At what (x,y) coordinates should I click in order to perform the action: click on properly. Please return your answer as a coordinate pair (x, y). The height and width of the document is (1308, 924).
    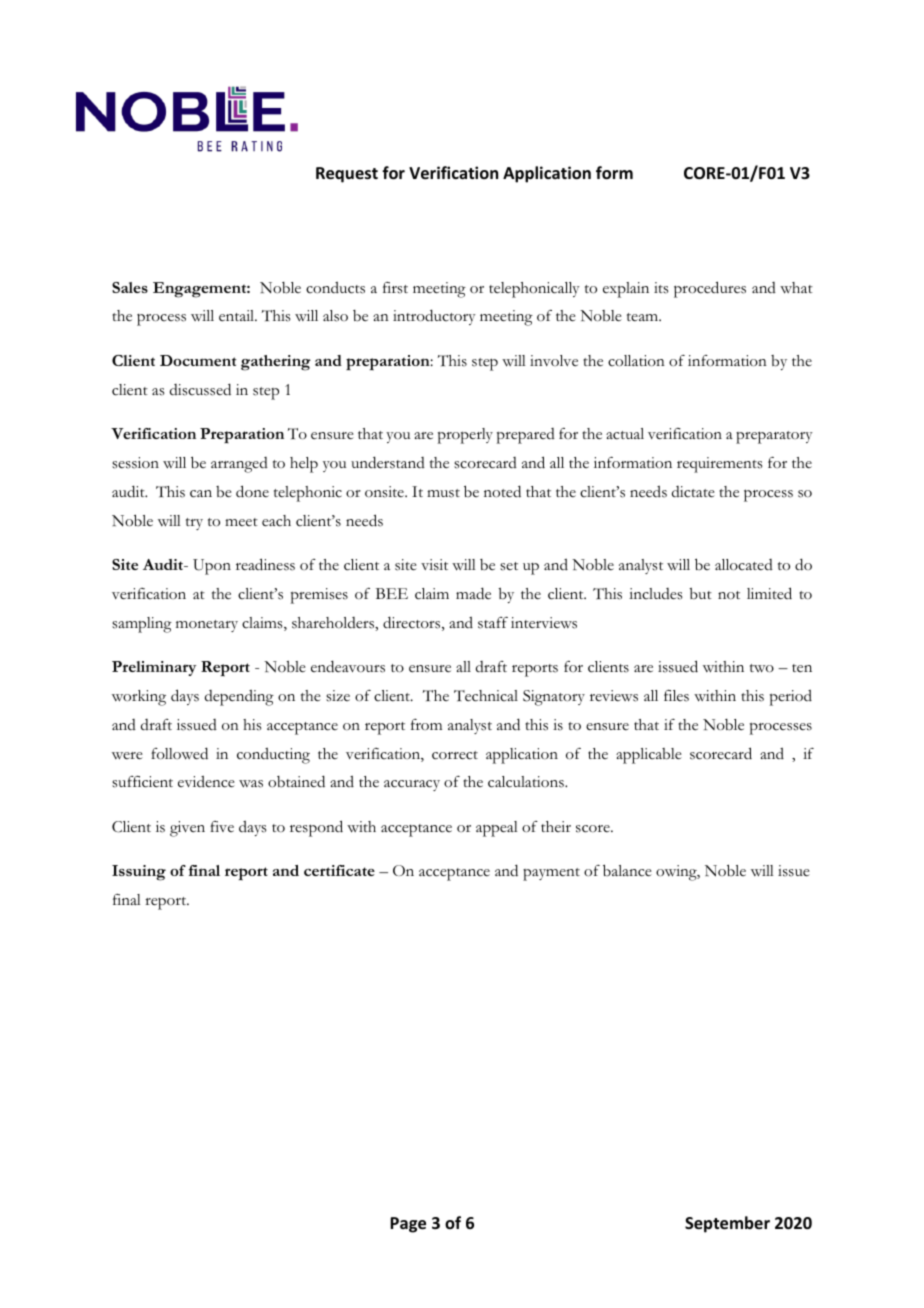
    Looking at the image, I should click on (465, 436).
